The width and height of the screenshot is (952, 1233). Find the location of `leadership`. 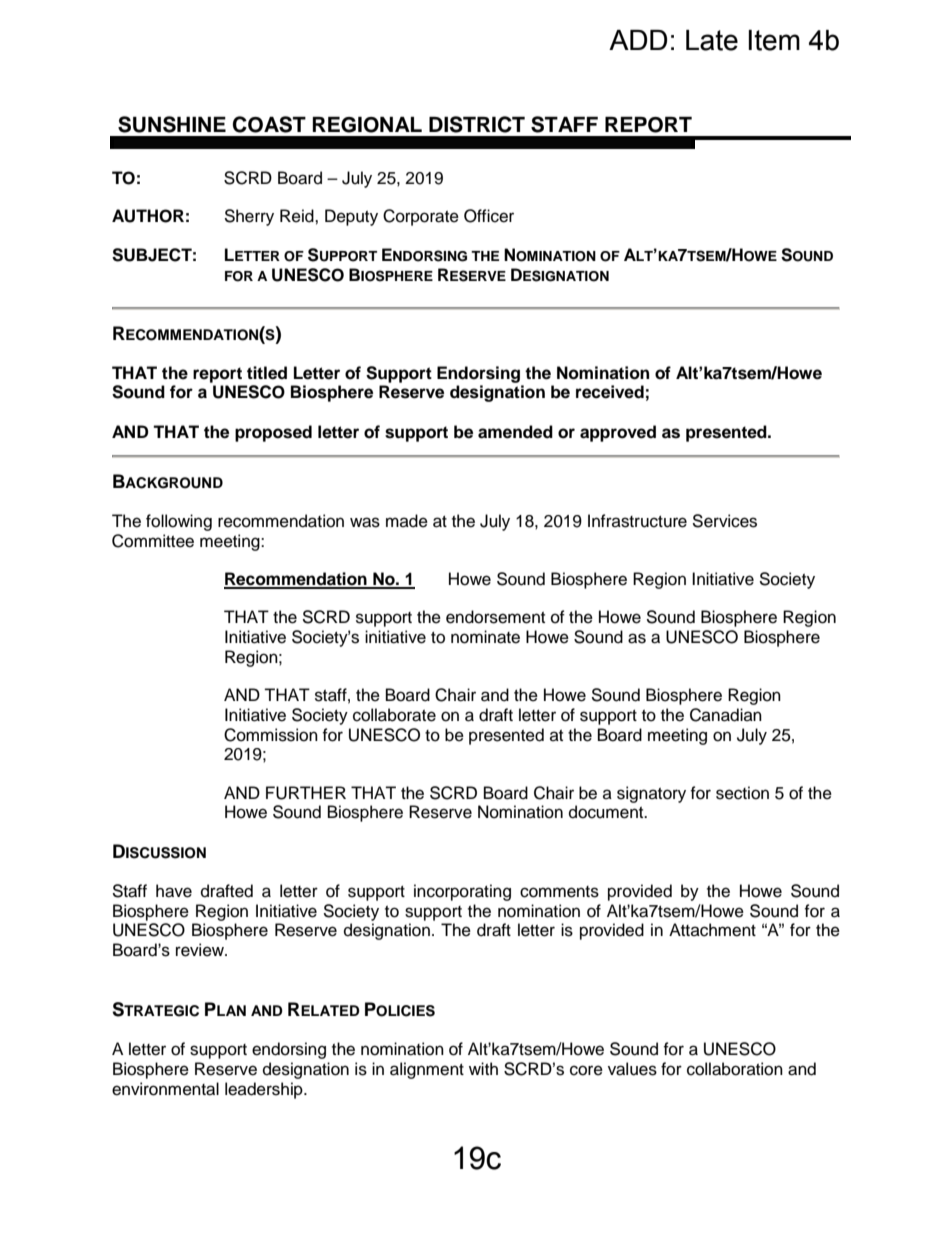

leadership is located at coordinates (265, 1090).
